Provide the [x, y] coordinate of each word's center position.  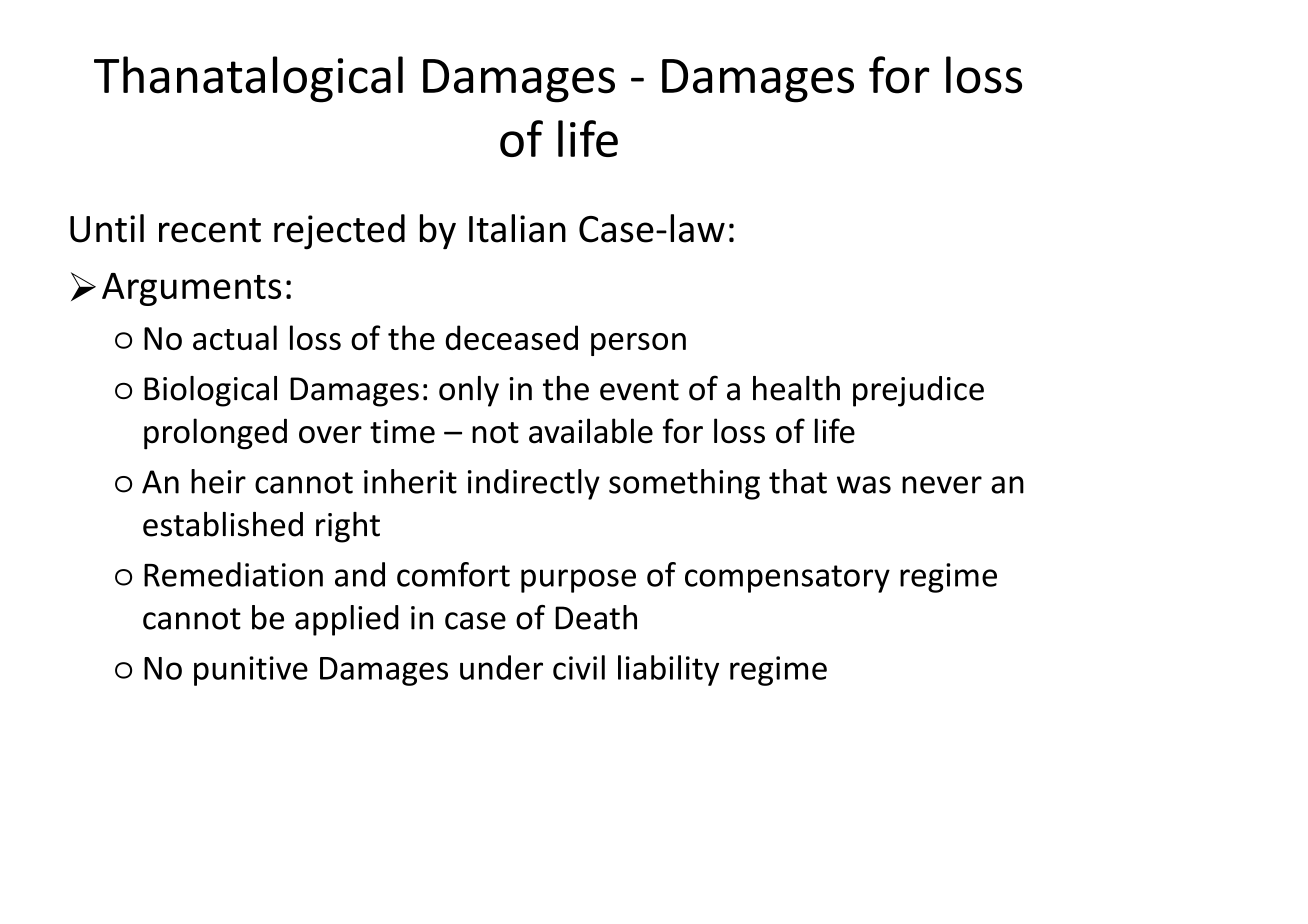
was [864, 485]
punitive [251, 671]
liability [668, 670]
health [796, 388]
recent [210, 230]
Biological [210, 391]
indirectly [534, 484]
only [469, 391]
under [501, 667]
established [223, 524]
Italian [517, 228]
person [638, 344]
